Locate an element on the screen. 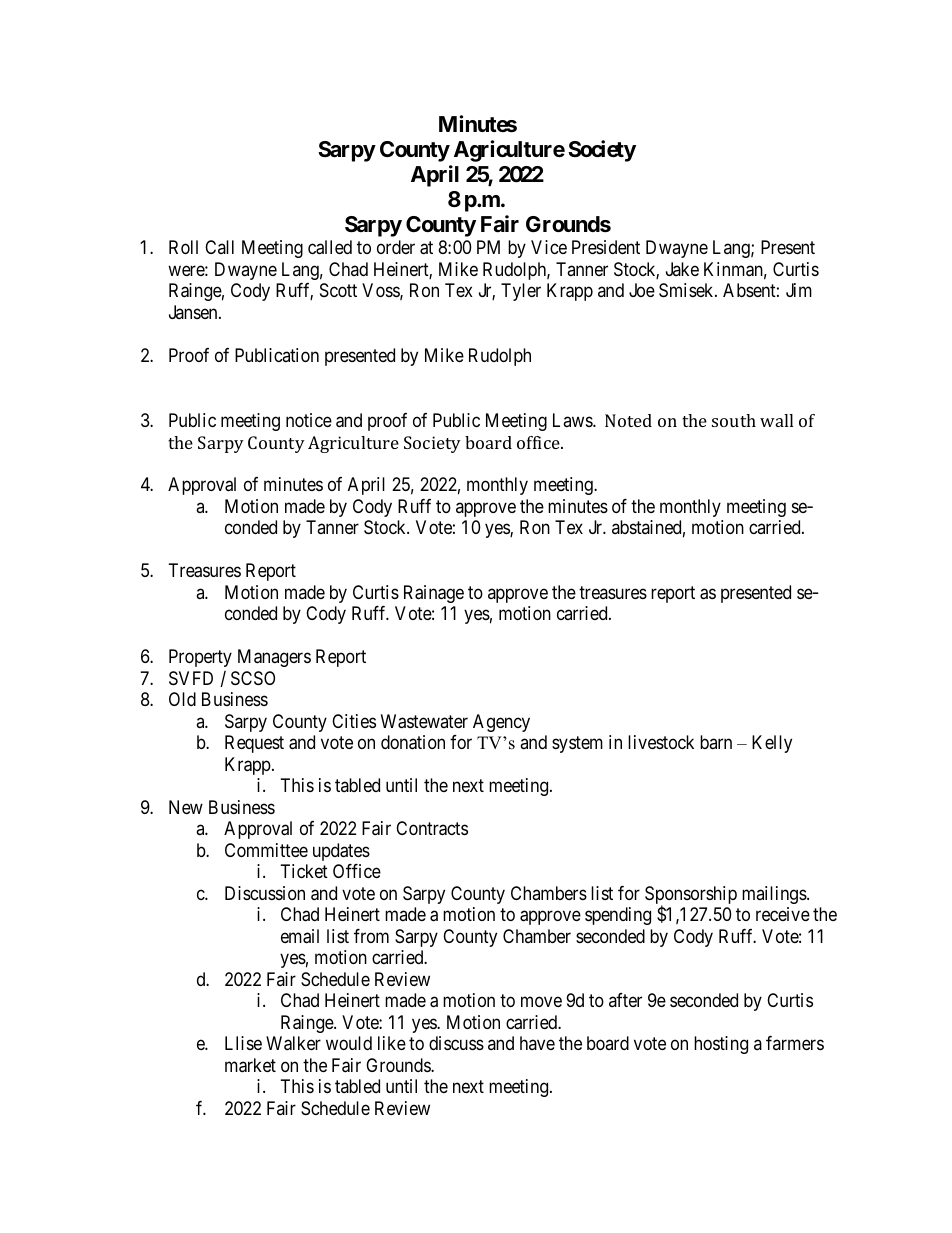  Roll is located at coordinates (183, 247).
